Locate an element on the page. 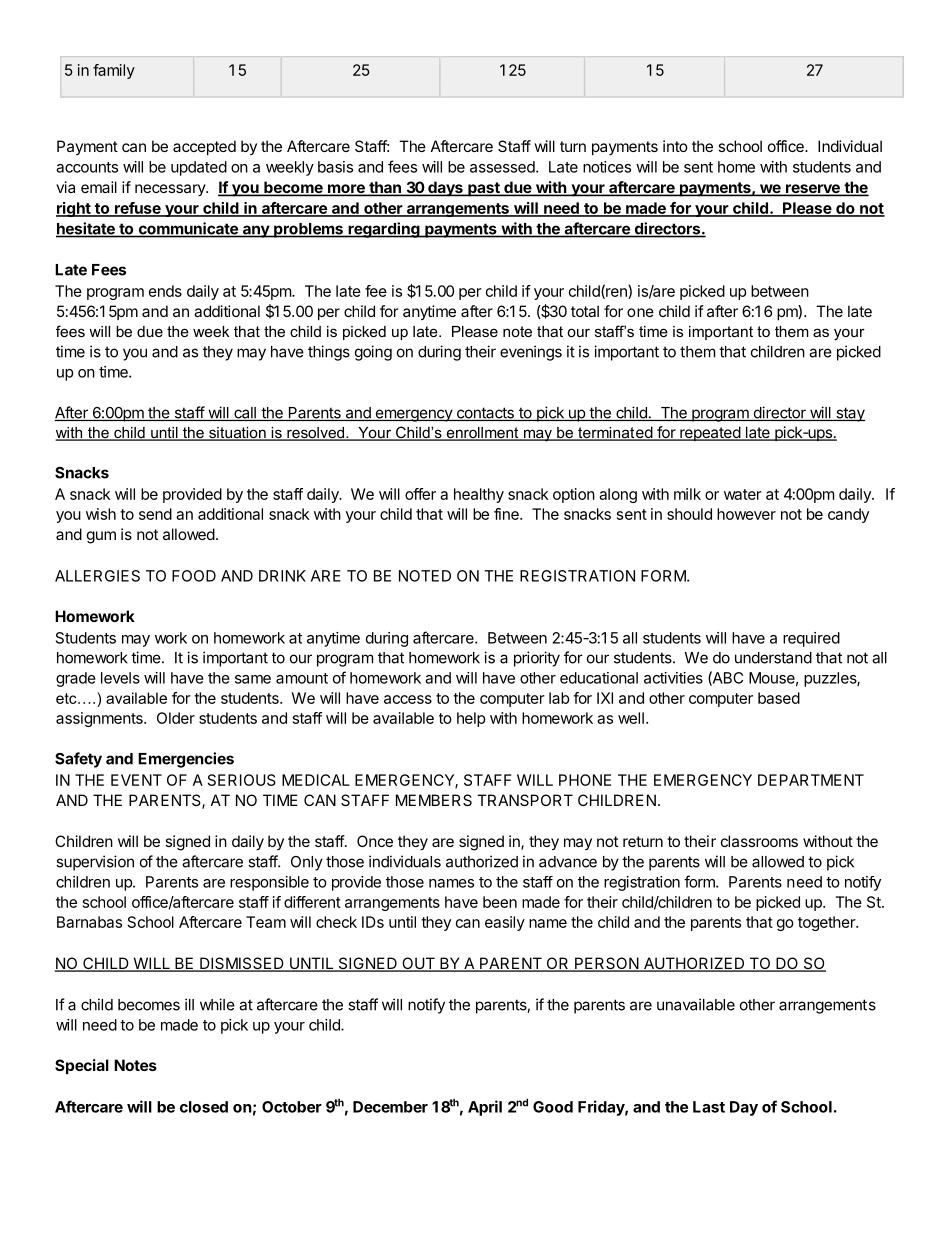  family is located at coordinates (114, 71).
